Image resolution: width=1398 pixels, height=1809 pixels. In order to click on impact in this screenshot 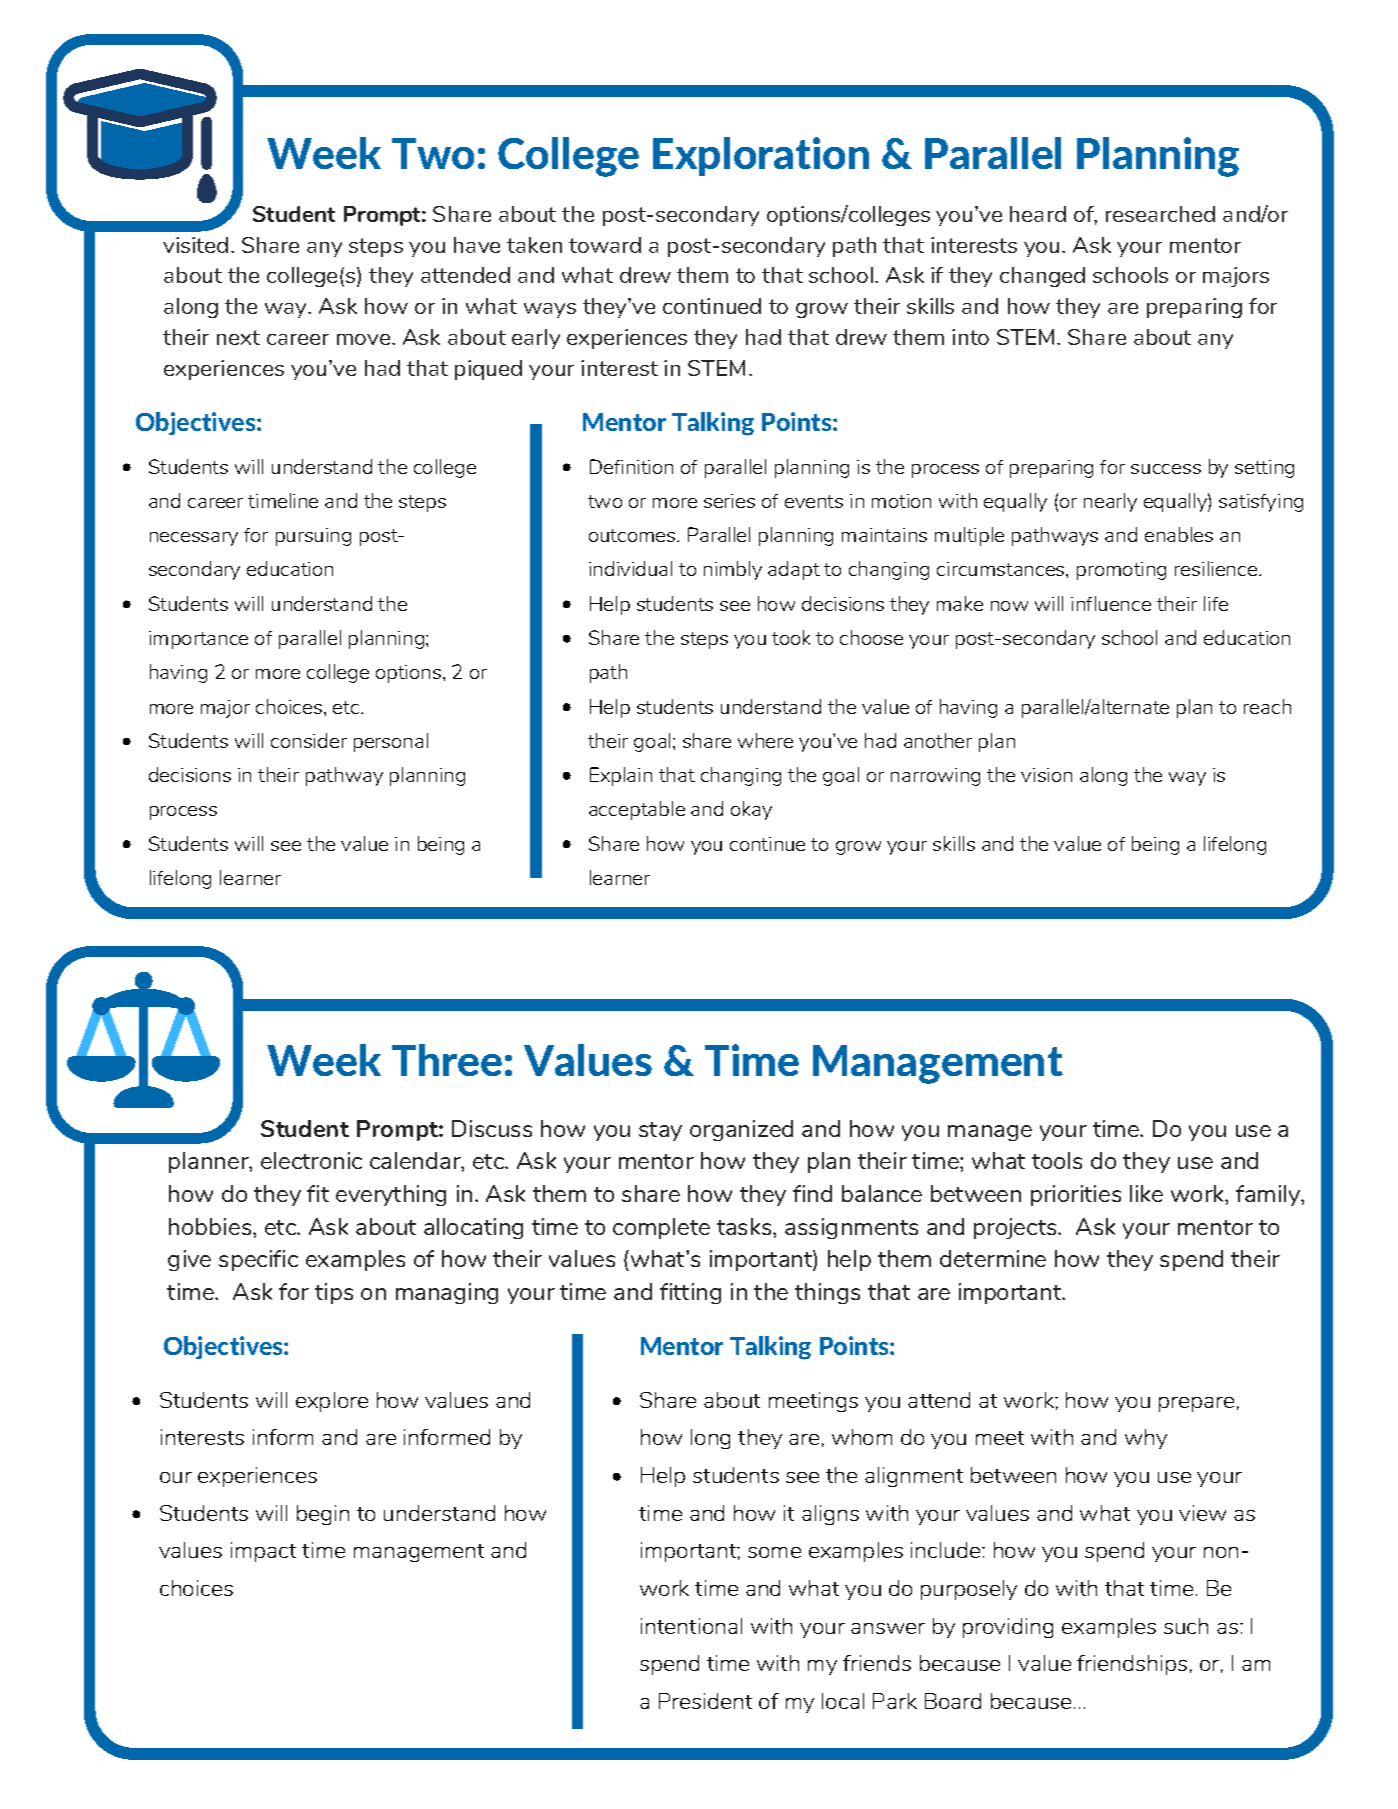, I will do `click(263, 1552)`.
